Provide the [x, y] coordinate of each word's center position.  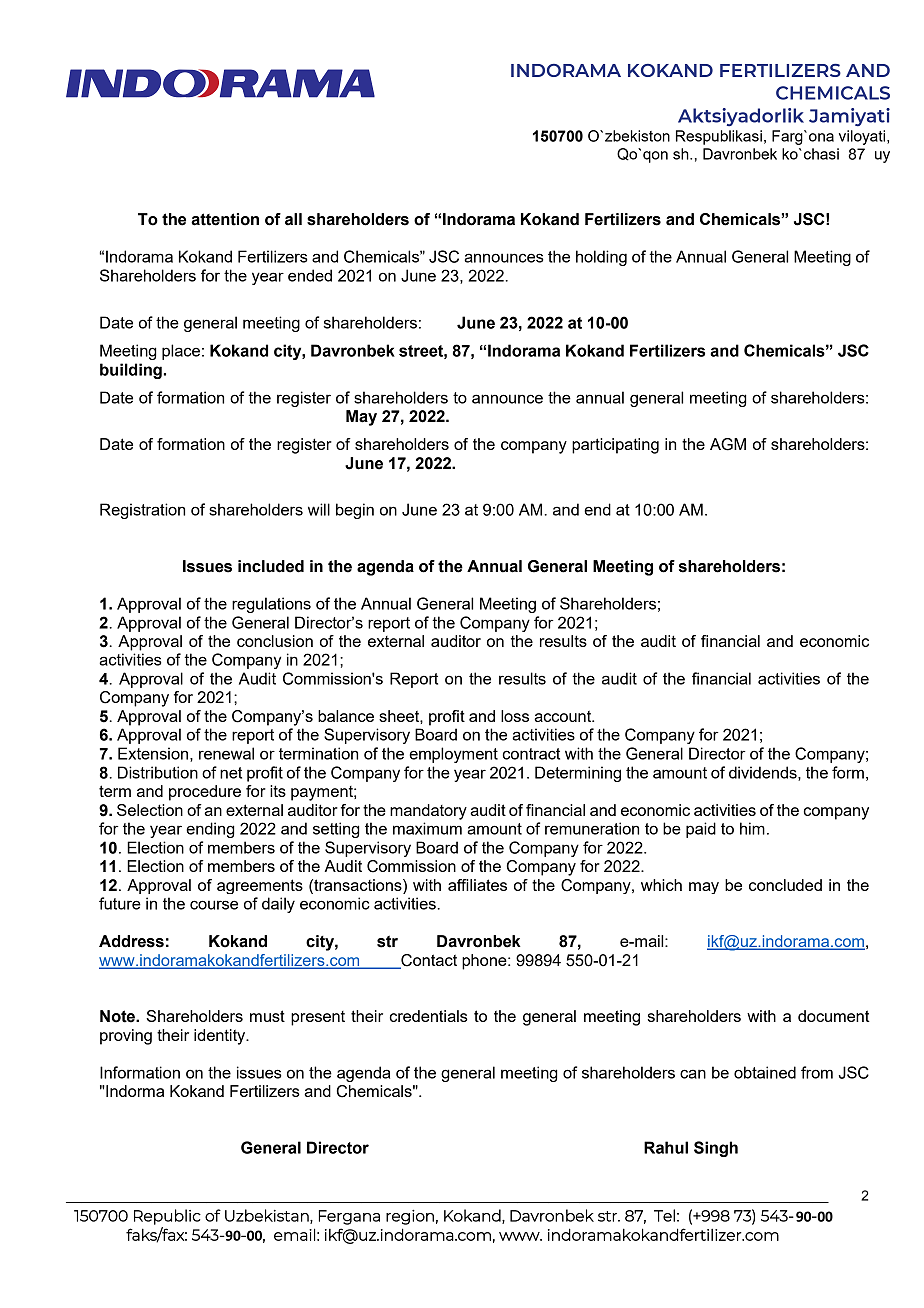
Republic [167, 1217]
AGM [728, 444]
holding [601, 258]
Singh [716, 1149]
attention [225, 219]
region [410, 1217]
